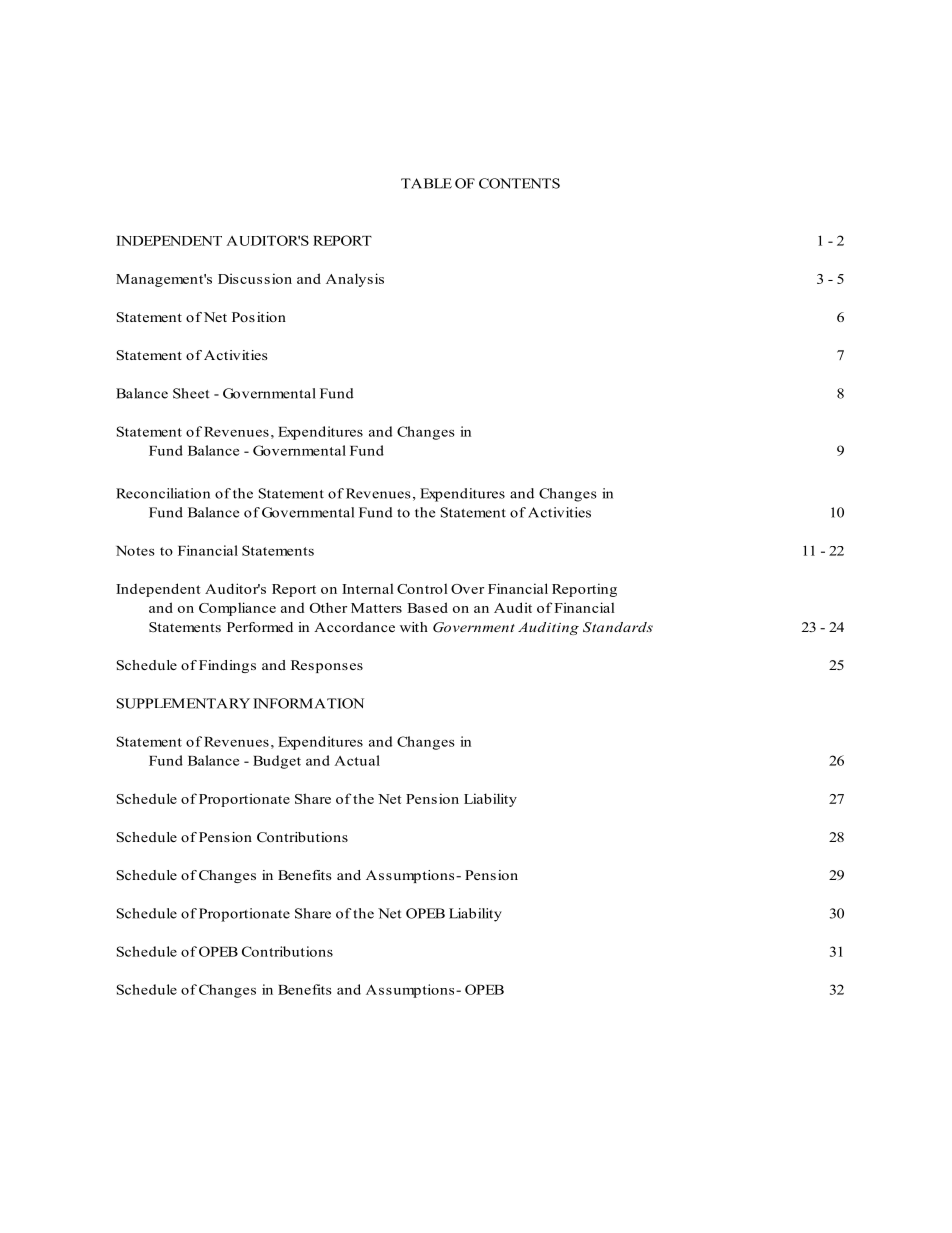  Describe the element at coordinates (414, 627) in the screenshot. I see `with` at that location.
